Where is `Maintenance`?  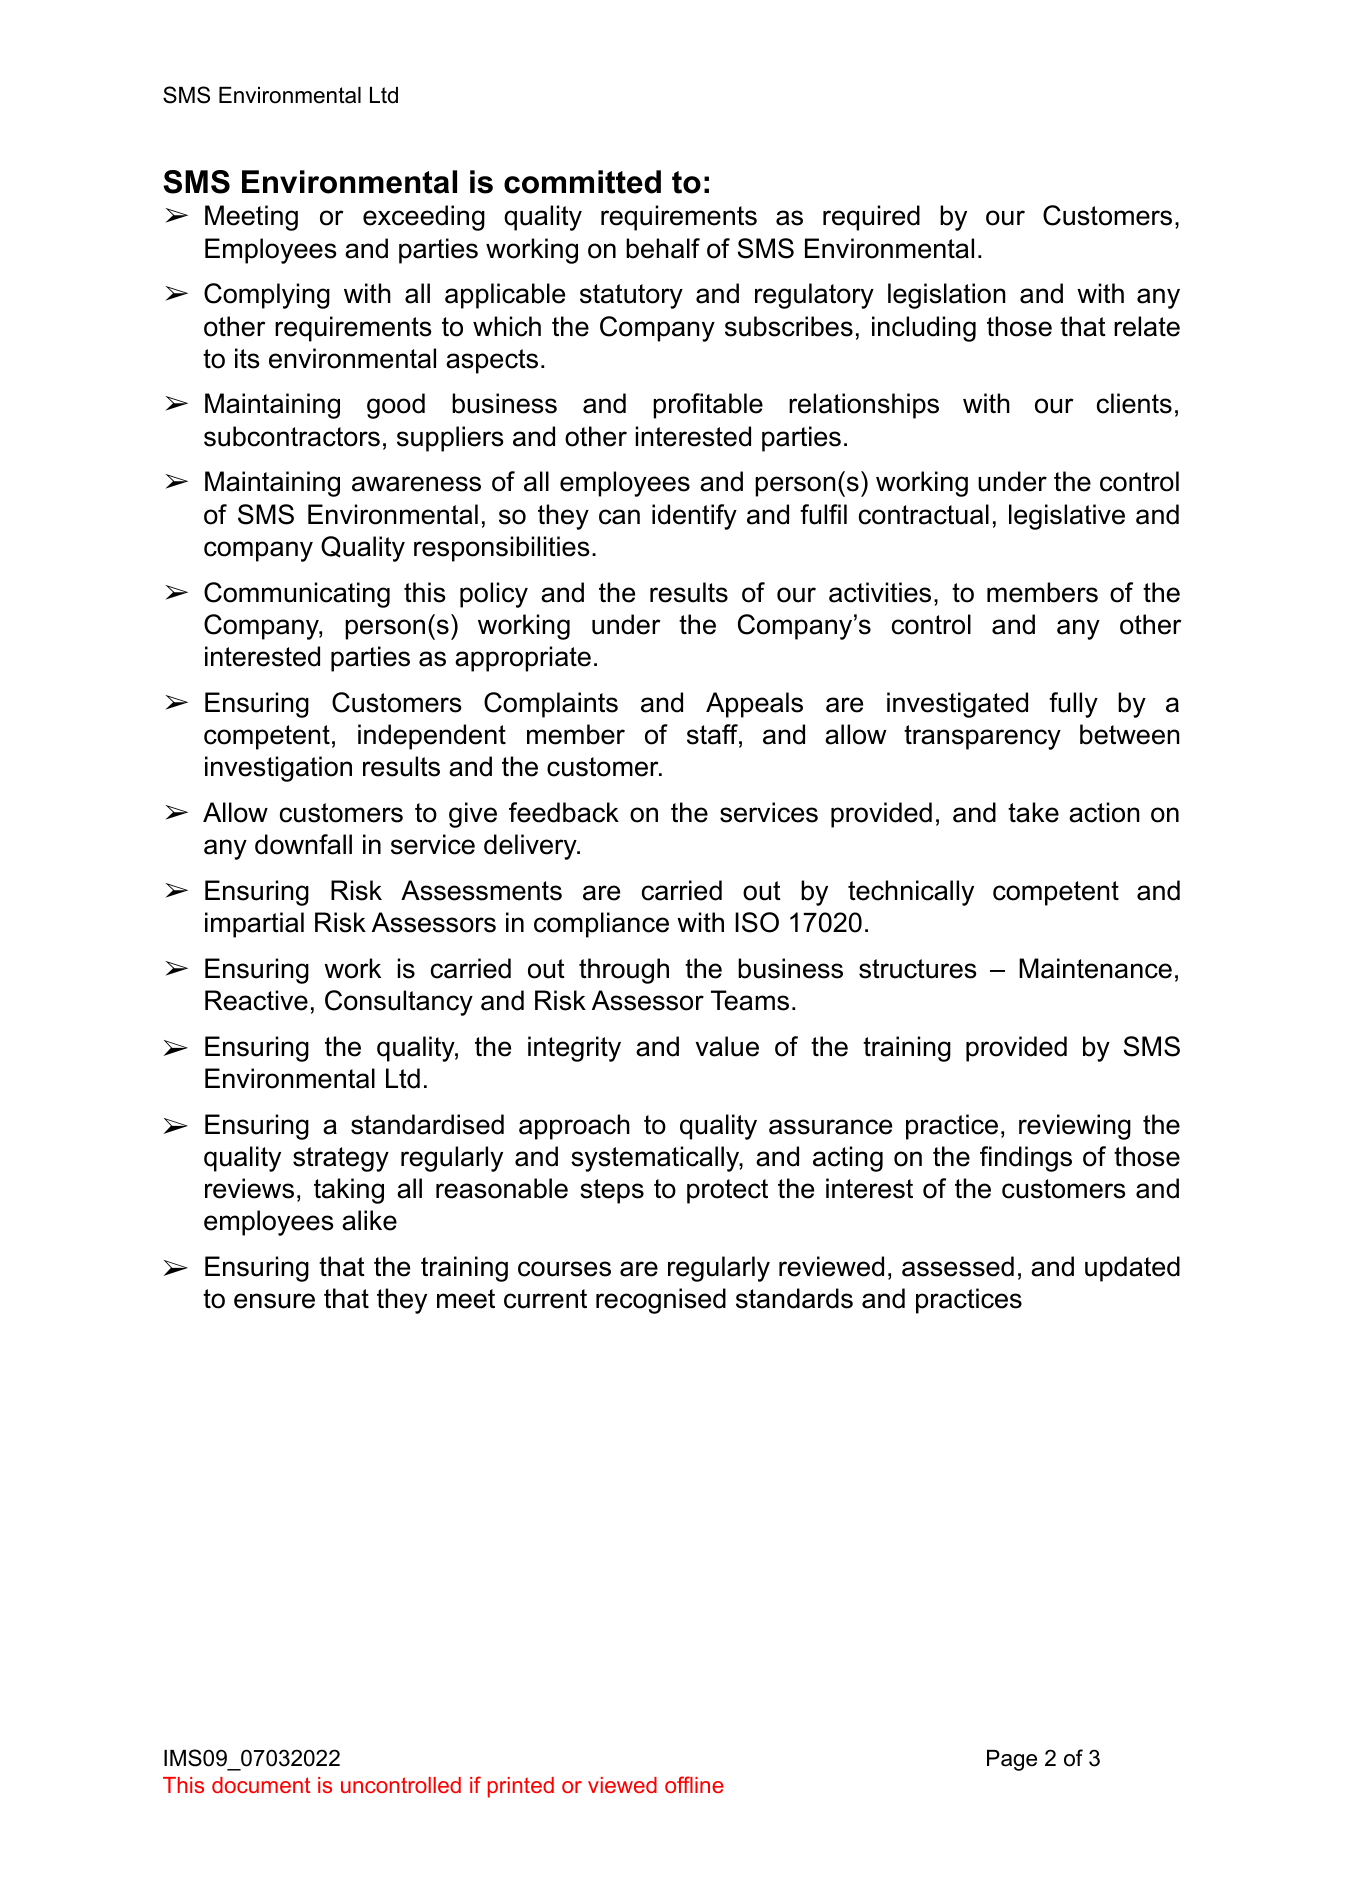
Maintenance is located at coordinates (1095, 968).
